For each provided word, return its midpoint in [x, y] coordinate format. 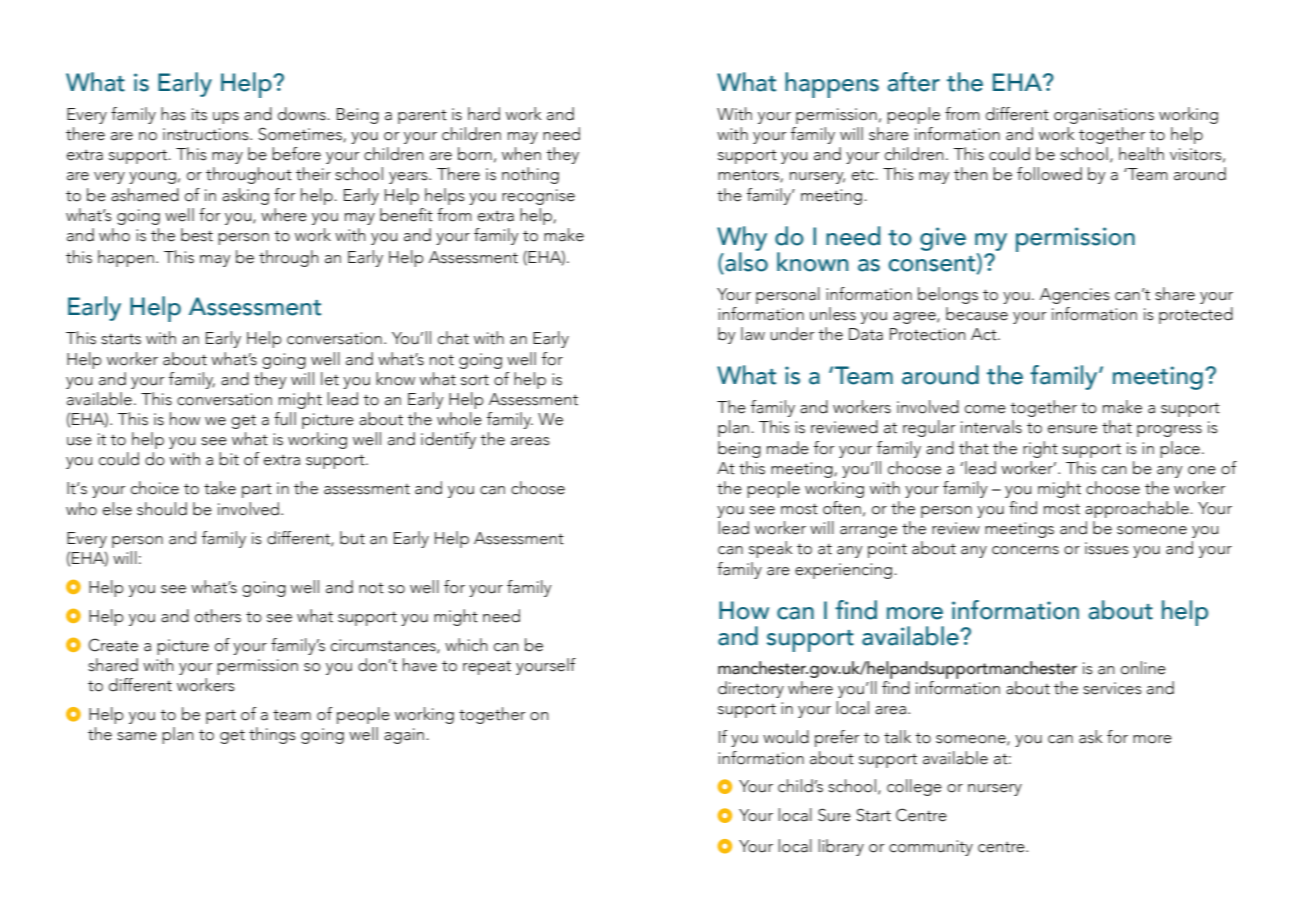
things [272, 735]
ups [226, 118]
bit [229, 459]
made [788, 448]
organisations [1104, 116]
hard [484, 114]
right [1040, 449]
